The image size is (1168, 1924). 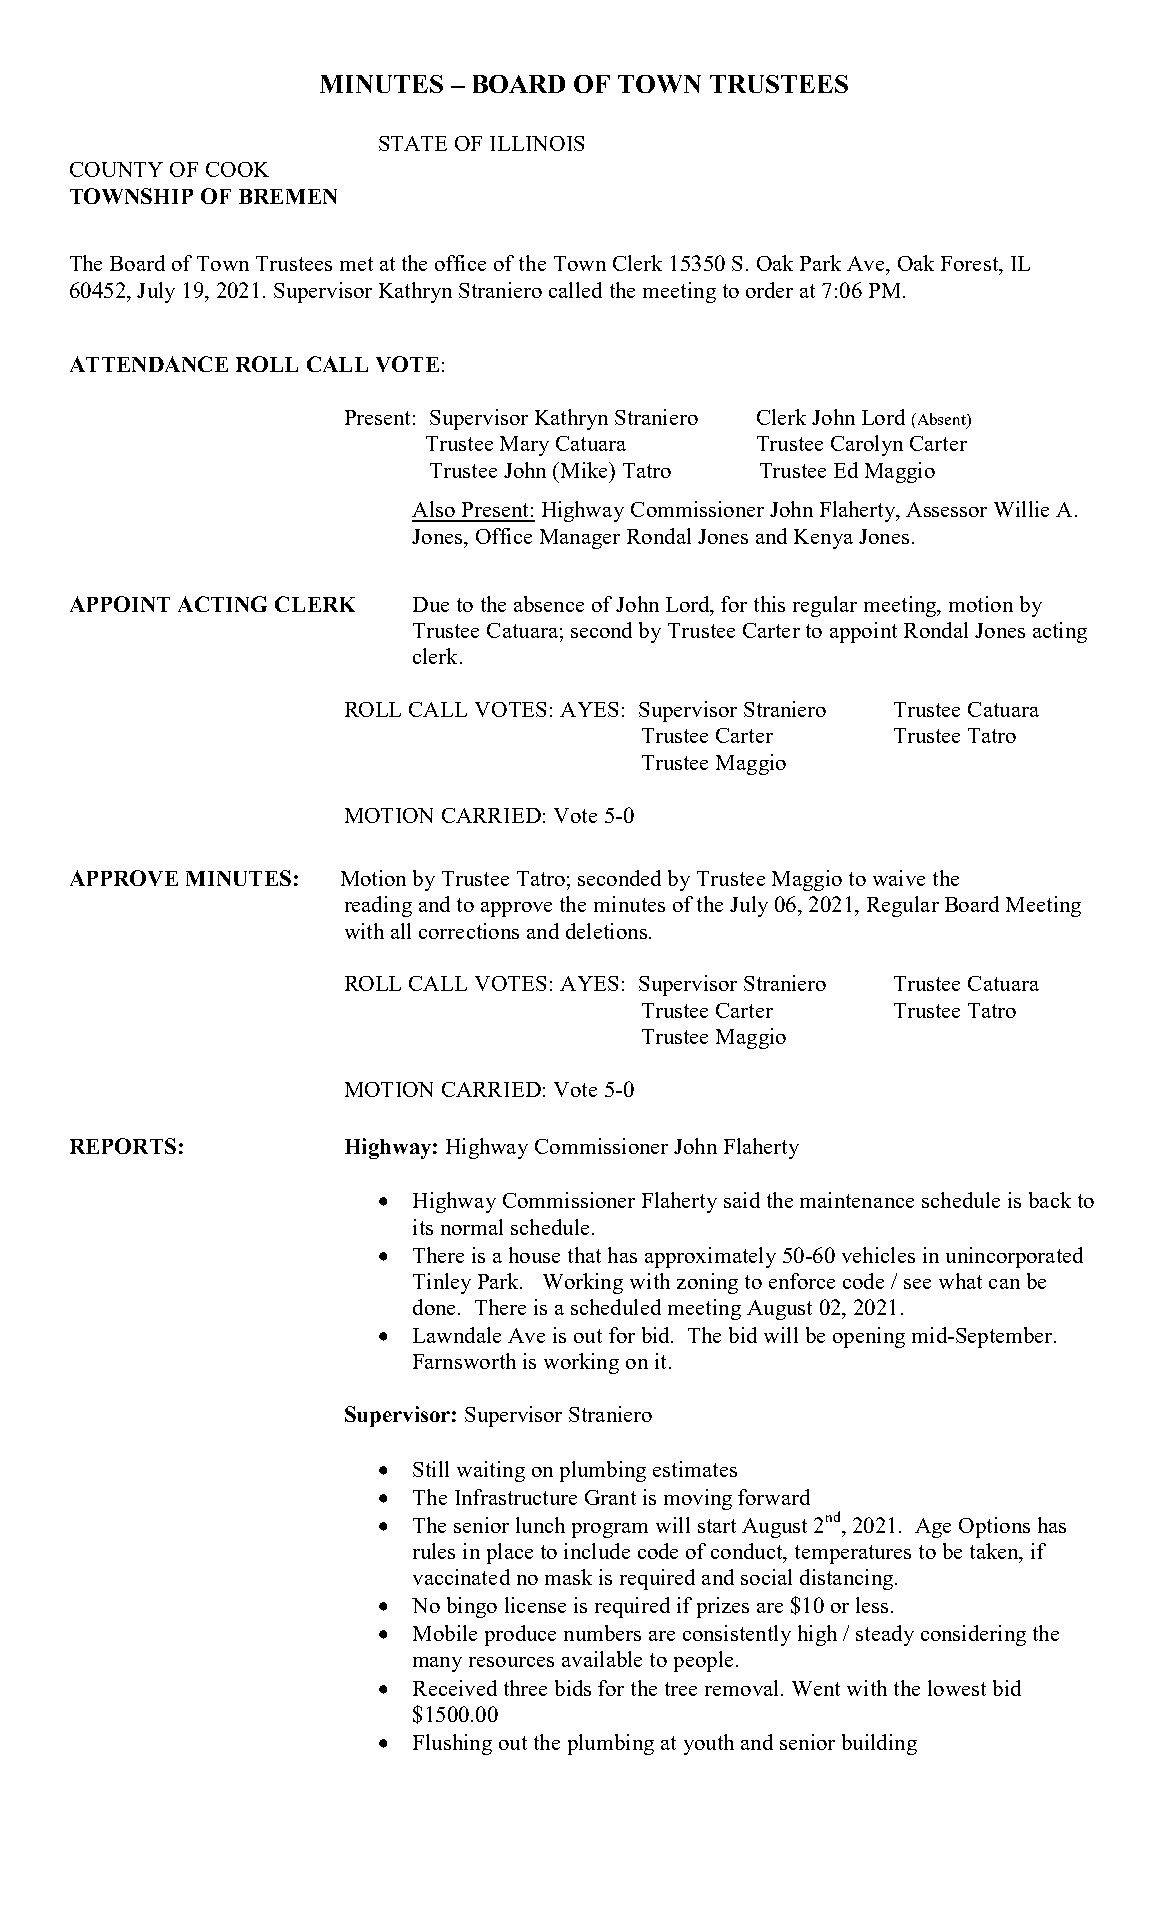 I want to click on deletions, so click(x=606, y=931).
